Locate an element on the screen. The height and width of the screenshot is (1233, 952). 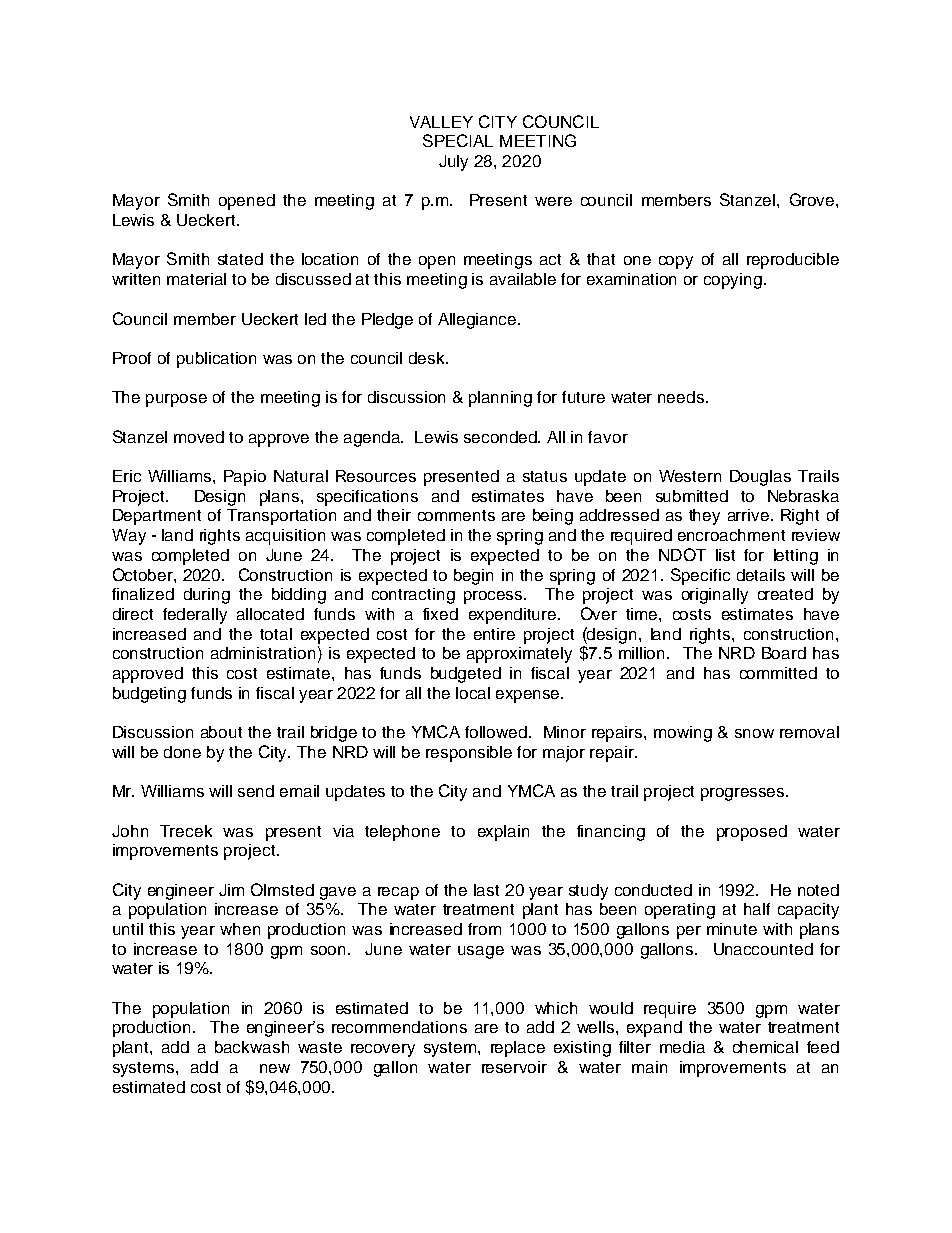
SPECIAL is located at coordinates (458, 140).
